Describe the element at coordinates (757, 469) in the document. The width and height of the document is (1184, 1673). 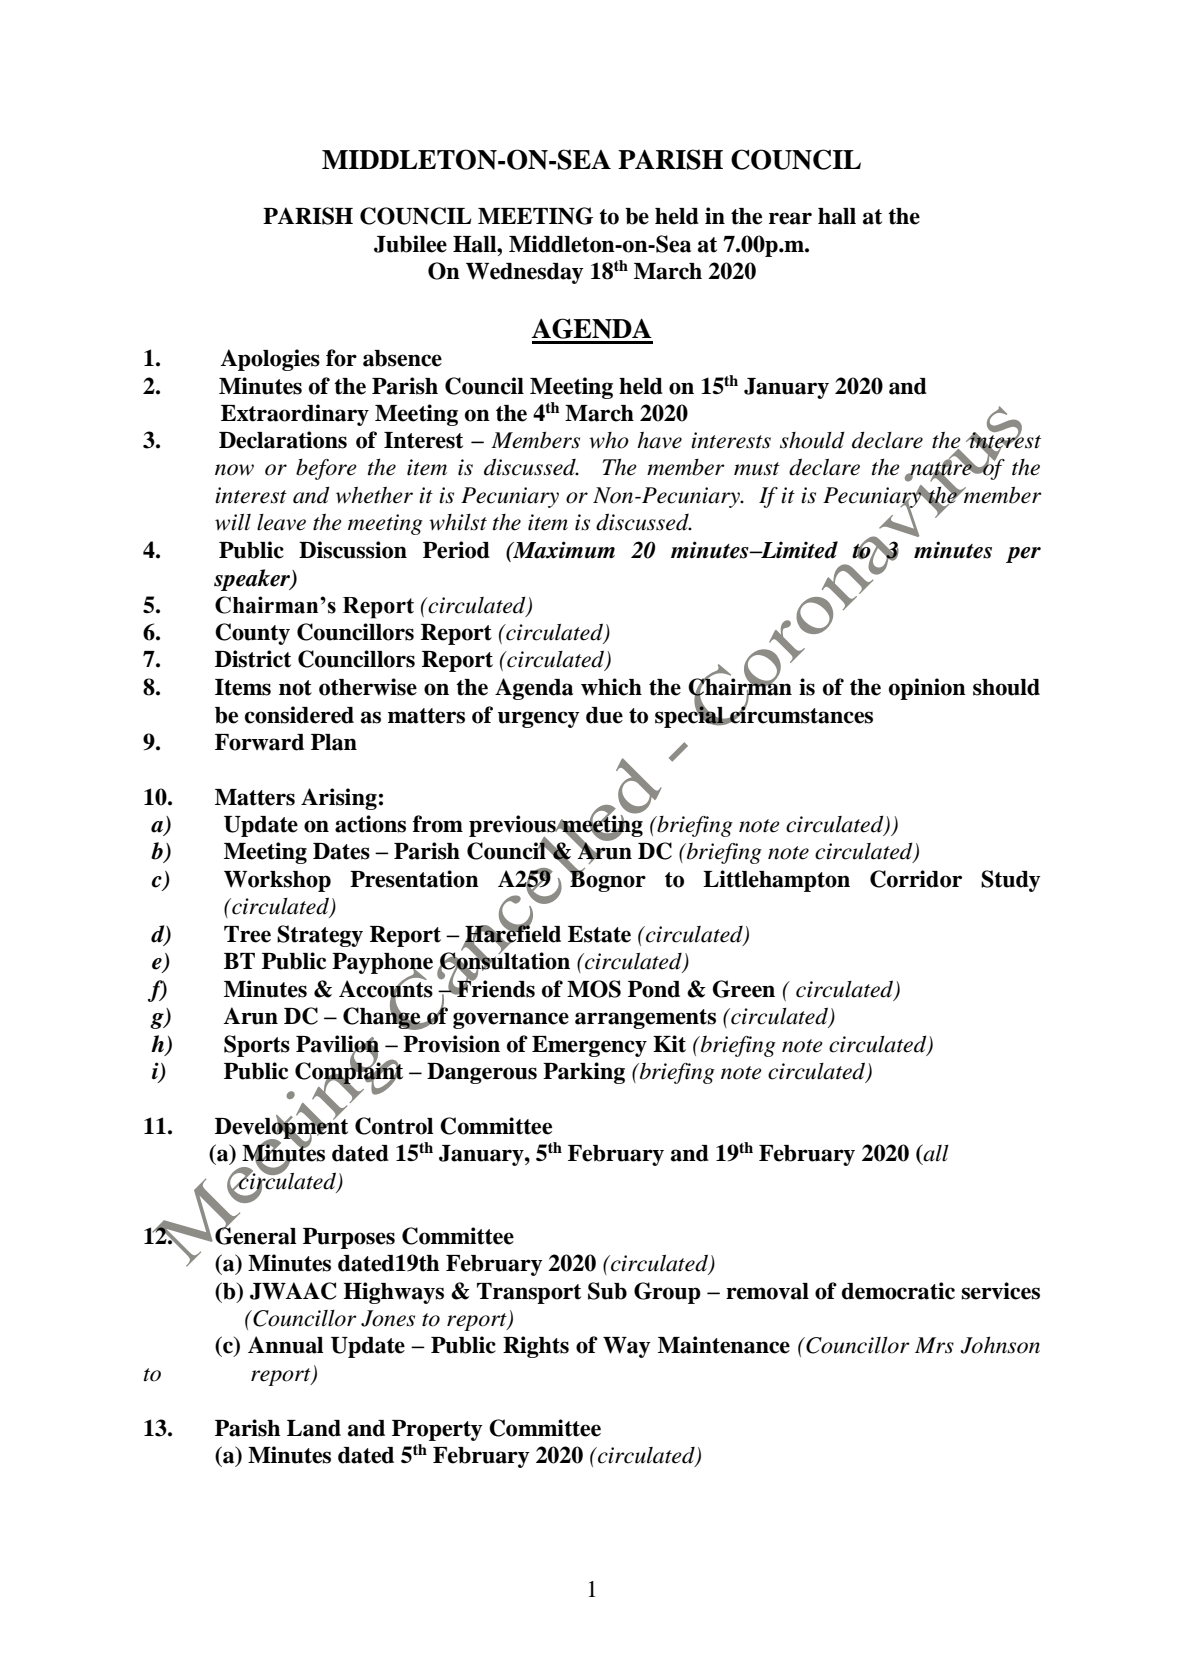
I see `must` at that location.
